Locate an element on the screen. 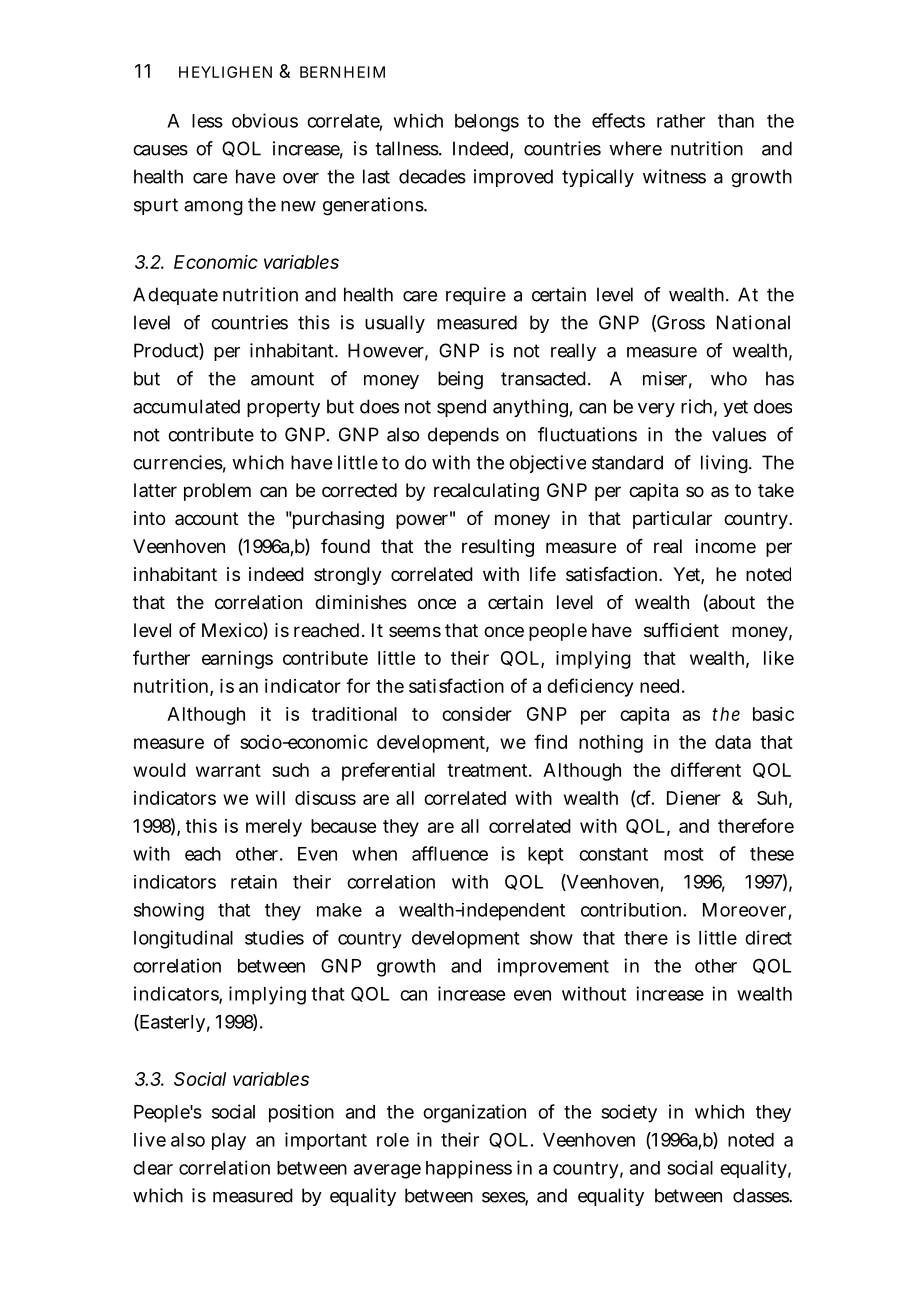 Image resolution: width=924 pixels, height=1308 pixels. belongs is located at coordinates (487, 123).
